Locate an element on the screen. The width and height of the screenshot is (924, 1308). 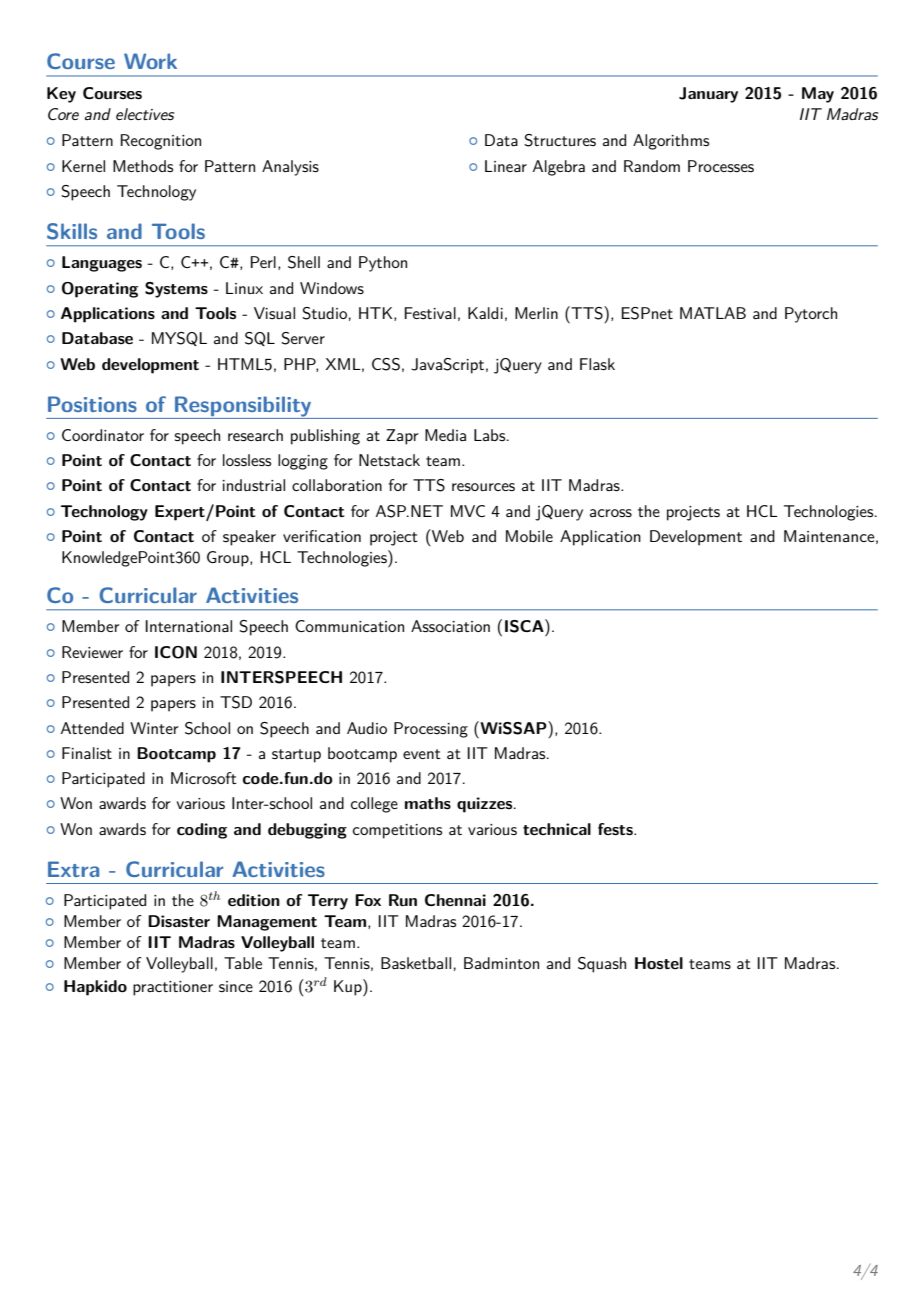
Basketball is located at coordinates (416, 963).
